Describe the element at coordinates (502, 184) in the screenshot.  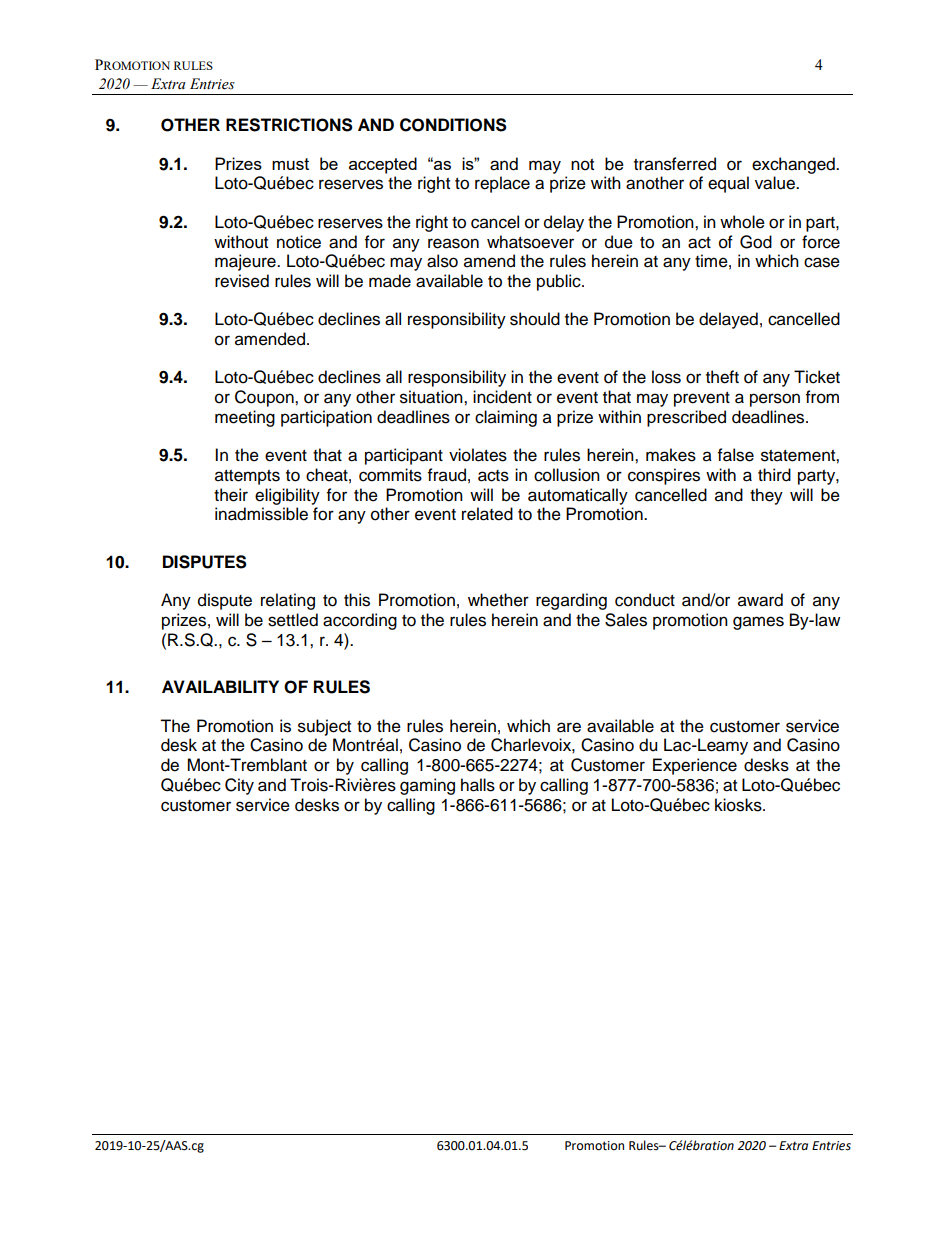
I see `replace` at that location.
